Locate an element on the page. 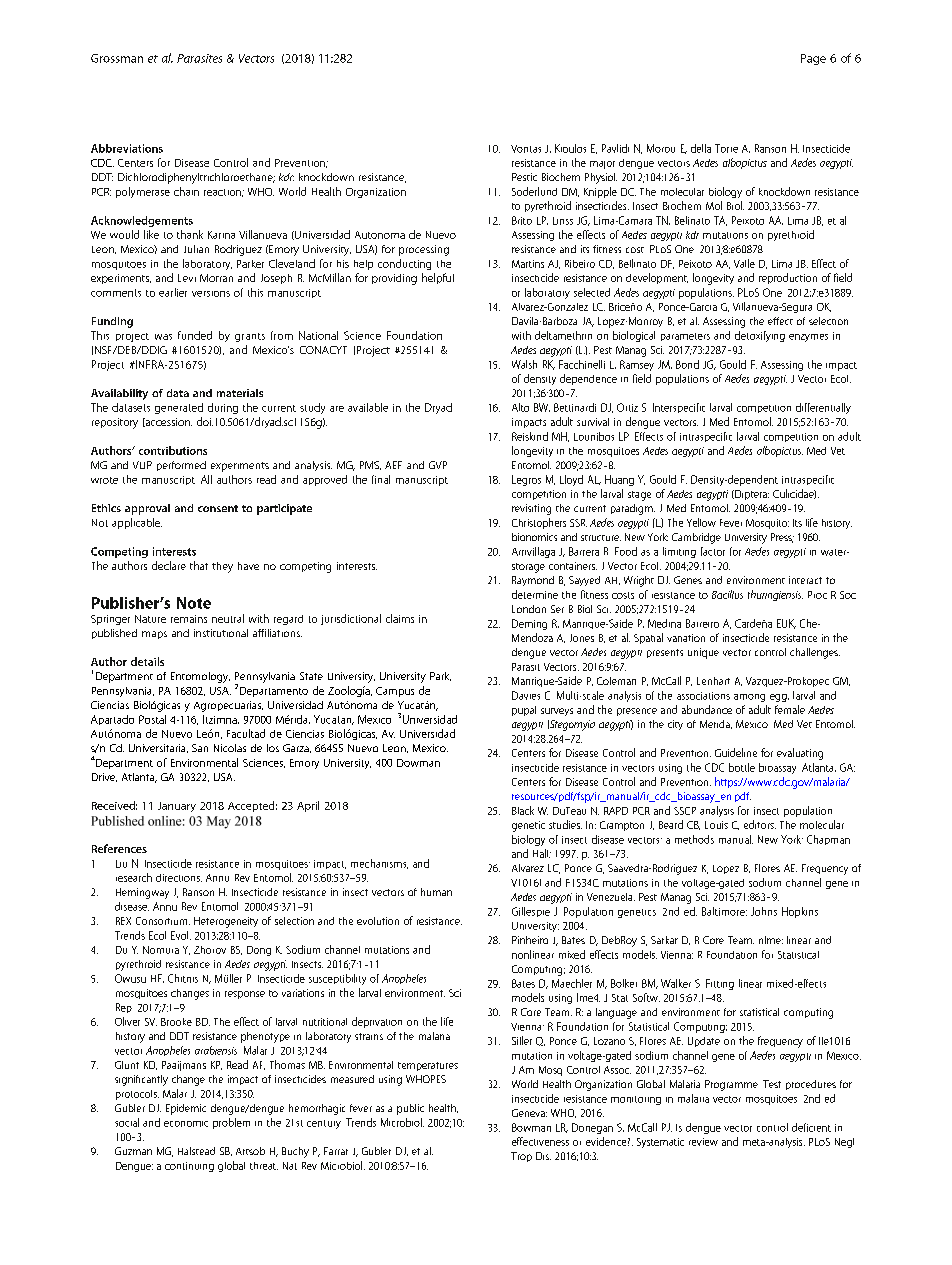 Image resolution: width=952 pixels, height=1265 pixels. Grossman is located at coordinates (117, 58).
